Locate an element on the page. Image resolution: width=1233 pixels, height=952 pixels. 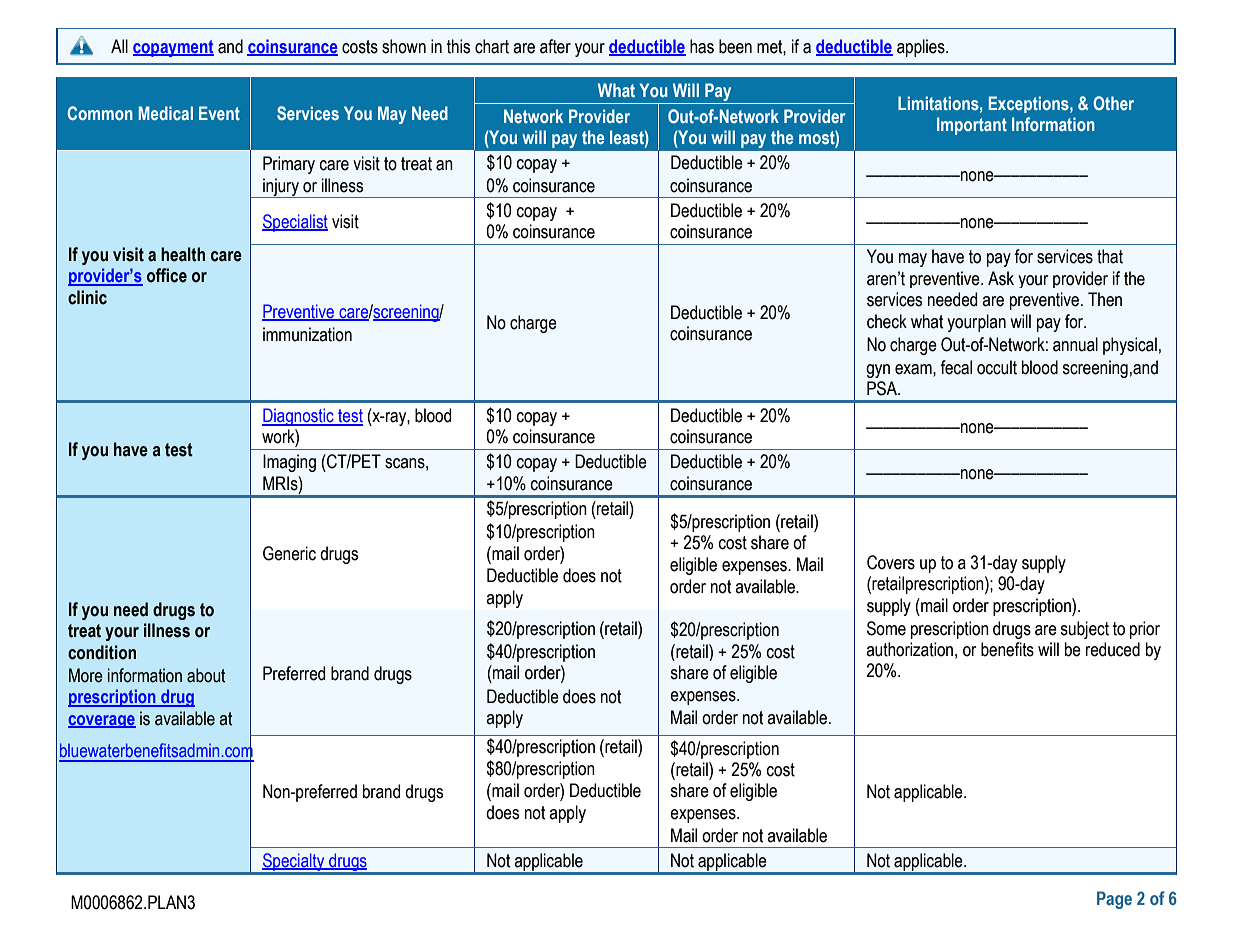
after is located at coordinates (555, 46).
